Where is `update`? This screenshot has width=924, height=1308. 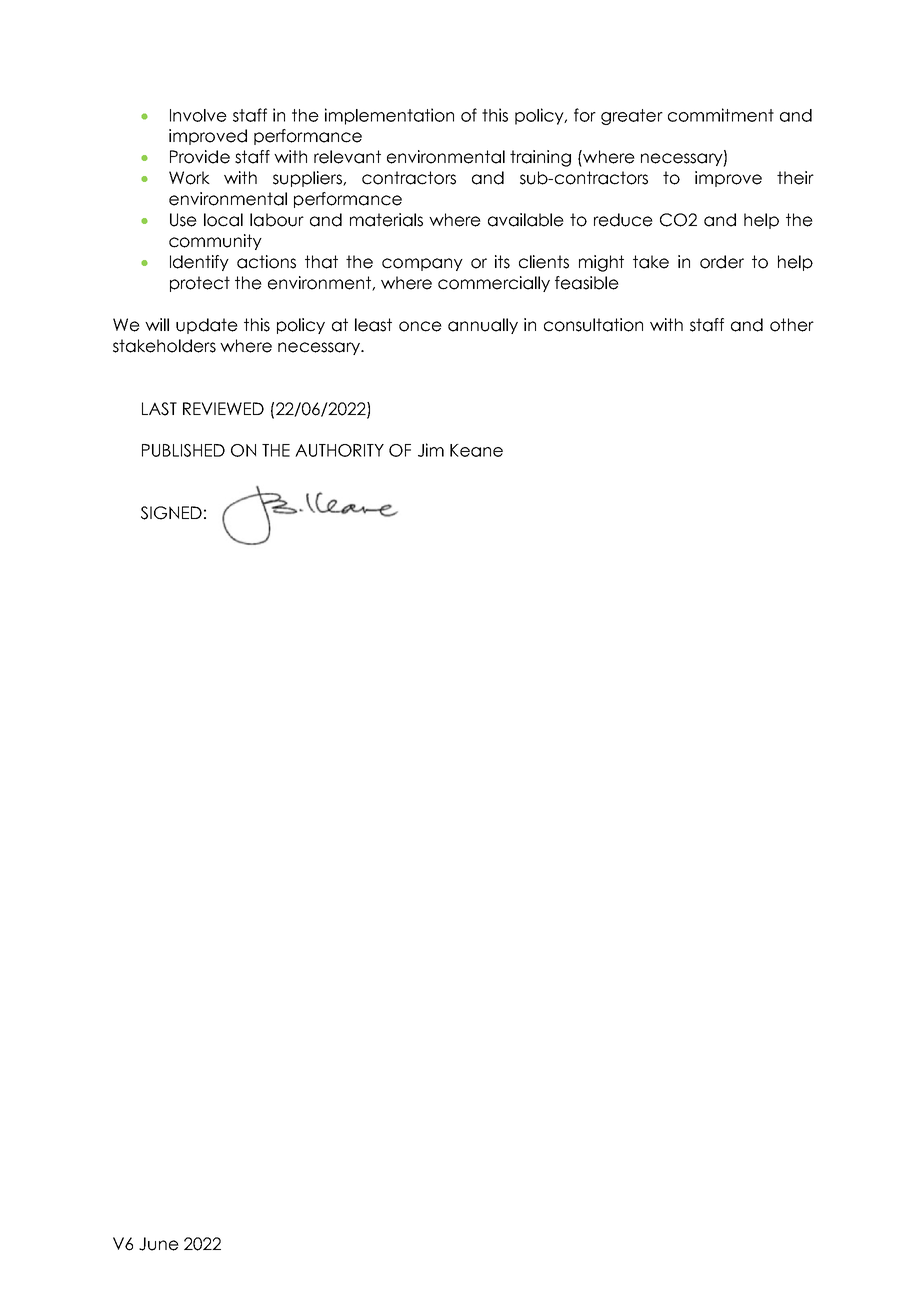
update is located at coordinates (207, 326).
